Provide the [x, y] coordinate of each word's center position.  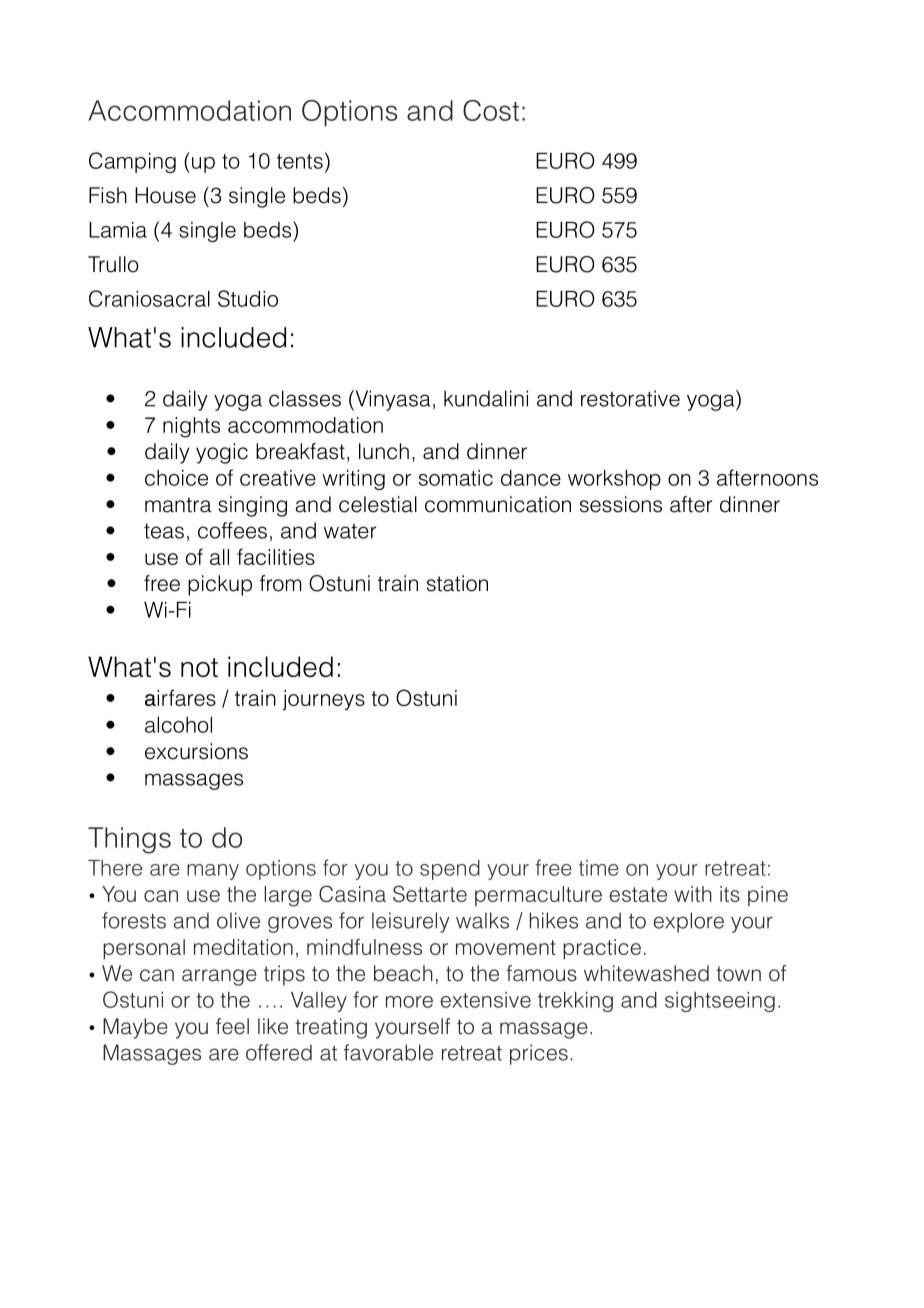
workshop [614, 480]
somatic [456, 478]
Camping [132, 162]
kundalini [486, 398]
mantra [178, 505]
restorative [630, 398]
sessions [621, 504]
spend [450, 870]
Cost [491, 110]
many [213, 872]
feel [232, 1026]
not [199, 667]
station [457, 583]
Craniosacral [149, 298]
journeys [324, 700]
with [693, 894]
